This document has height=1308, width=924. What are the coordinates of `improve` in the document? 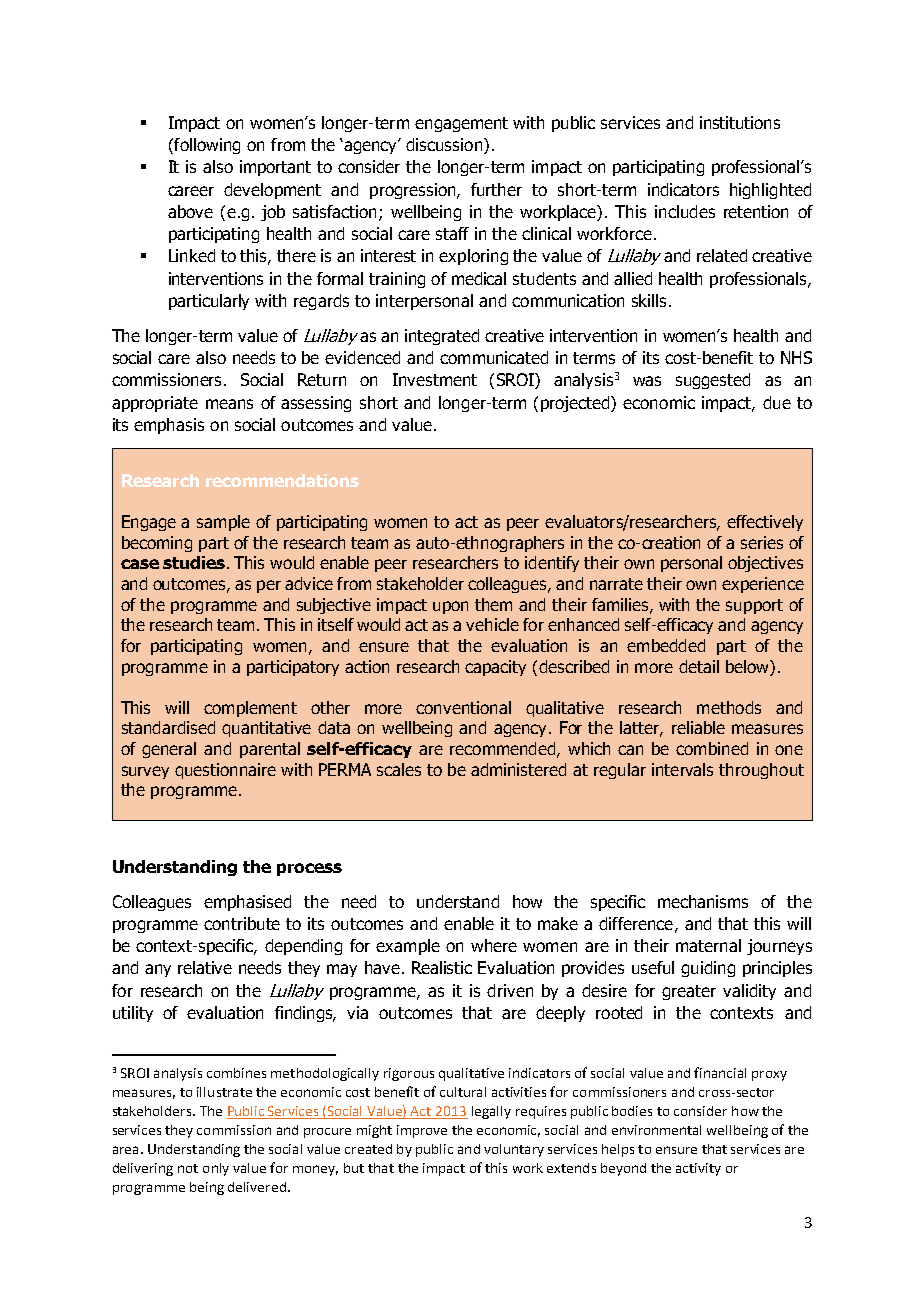 It's located at (422, 1131).
